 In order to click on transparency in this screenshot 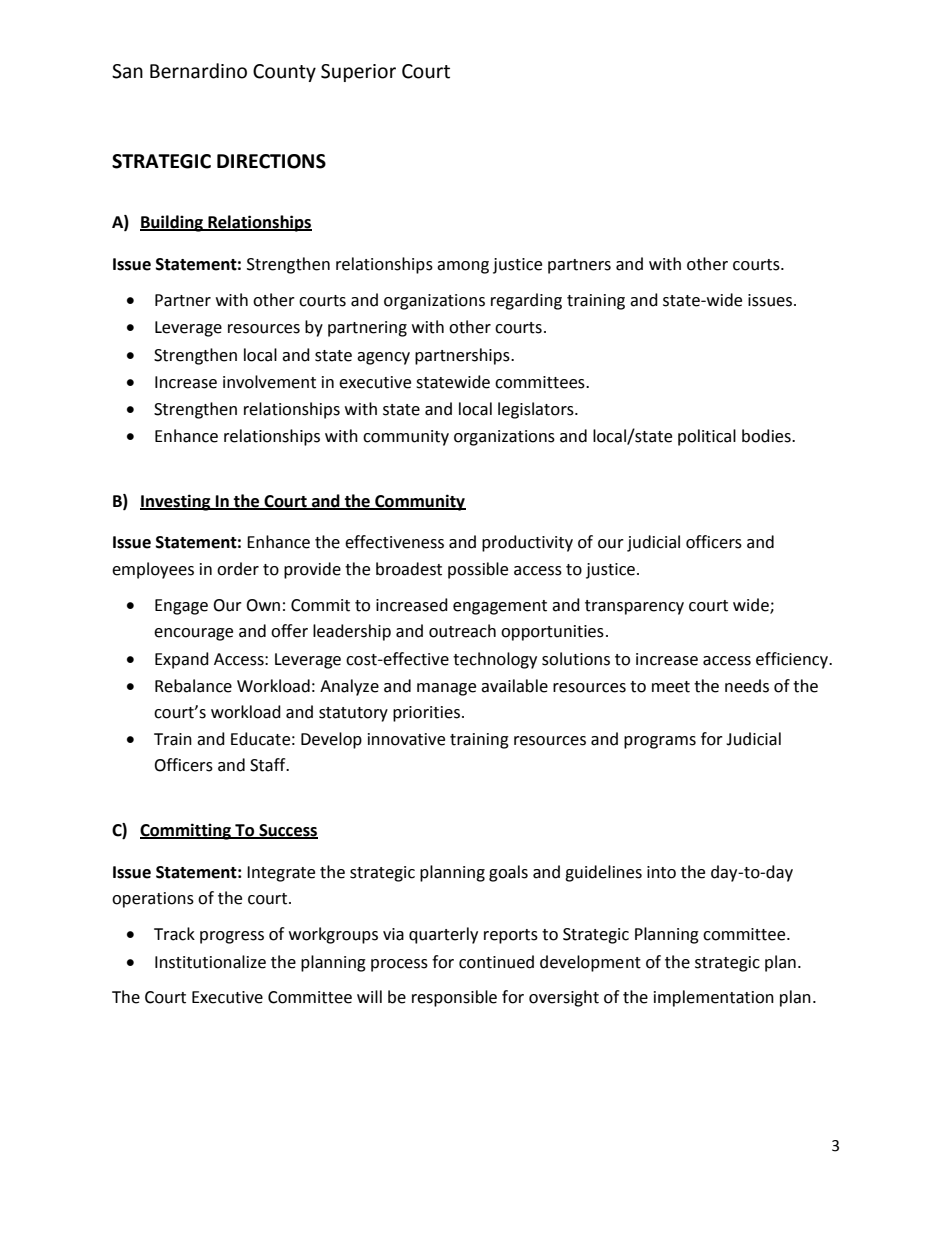, I will do `click(634, 607)`.
